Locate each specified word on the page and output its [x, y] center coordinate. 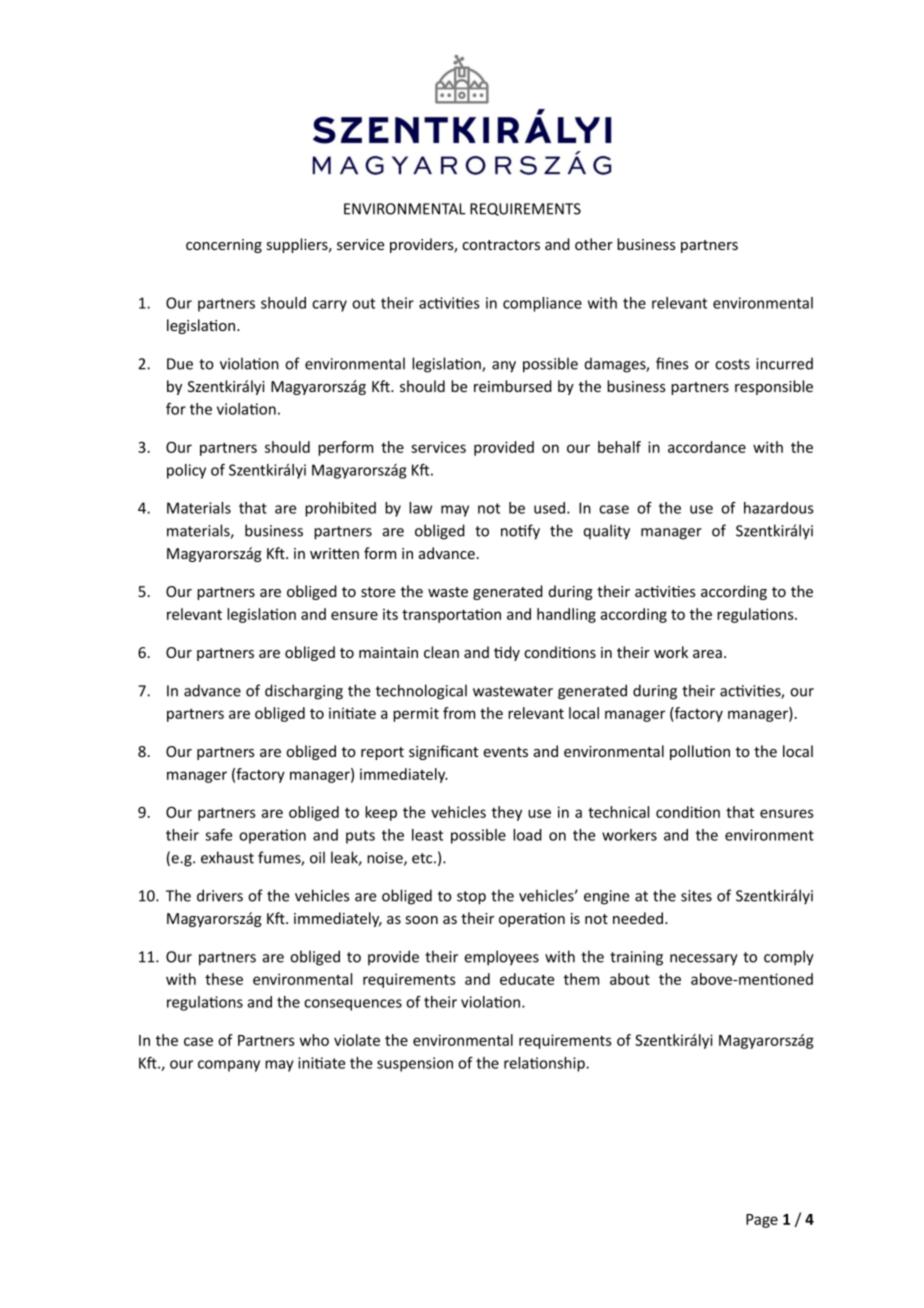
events [505, 752]
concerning [224, 246]
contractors [501, 245]
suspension [415, 1064]
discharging [304, 692]
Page [762, 1221]
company [229, 1066]
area [707, 654]
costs [732, 364]
